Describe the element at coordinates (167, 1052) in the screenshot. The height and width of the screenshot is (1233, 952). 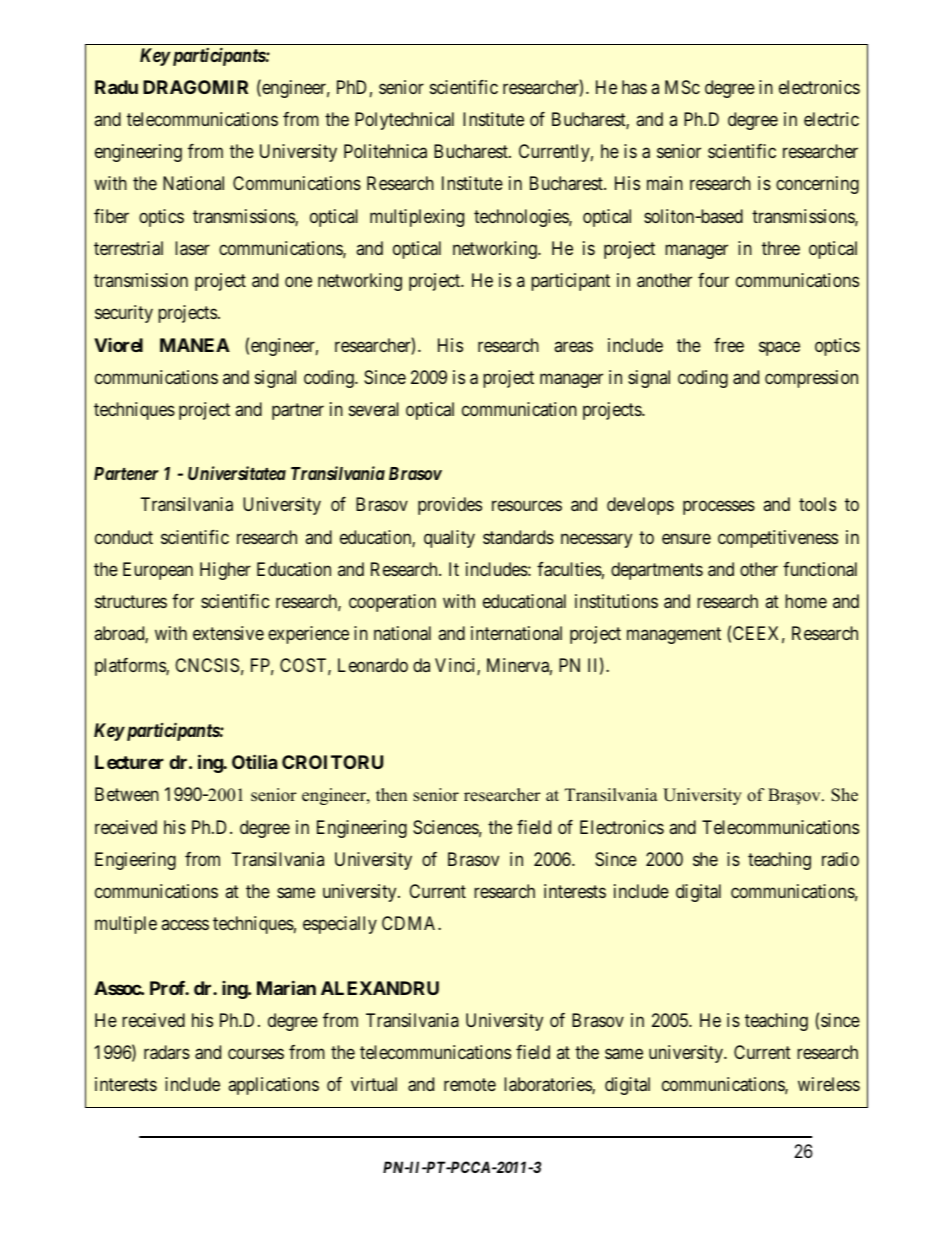
I see `radars` at that location.
